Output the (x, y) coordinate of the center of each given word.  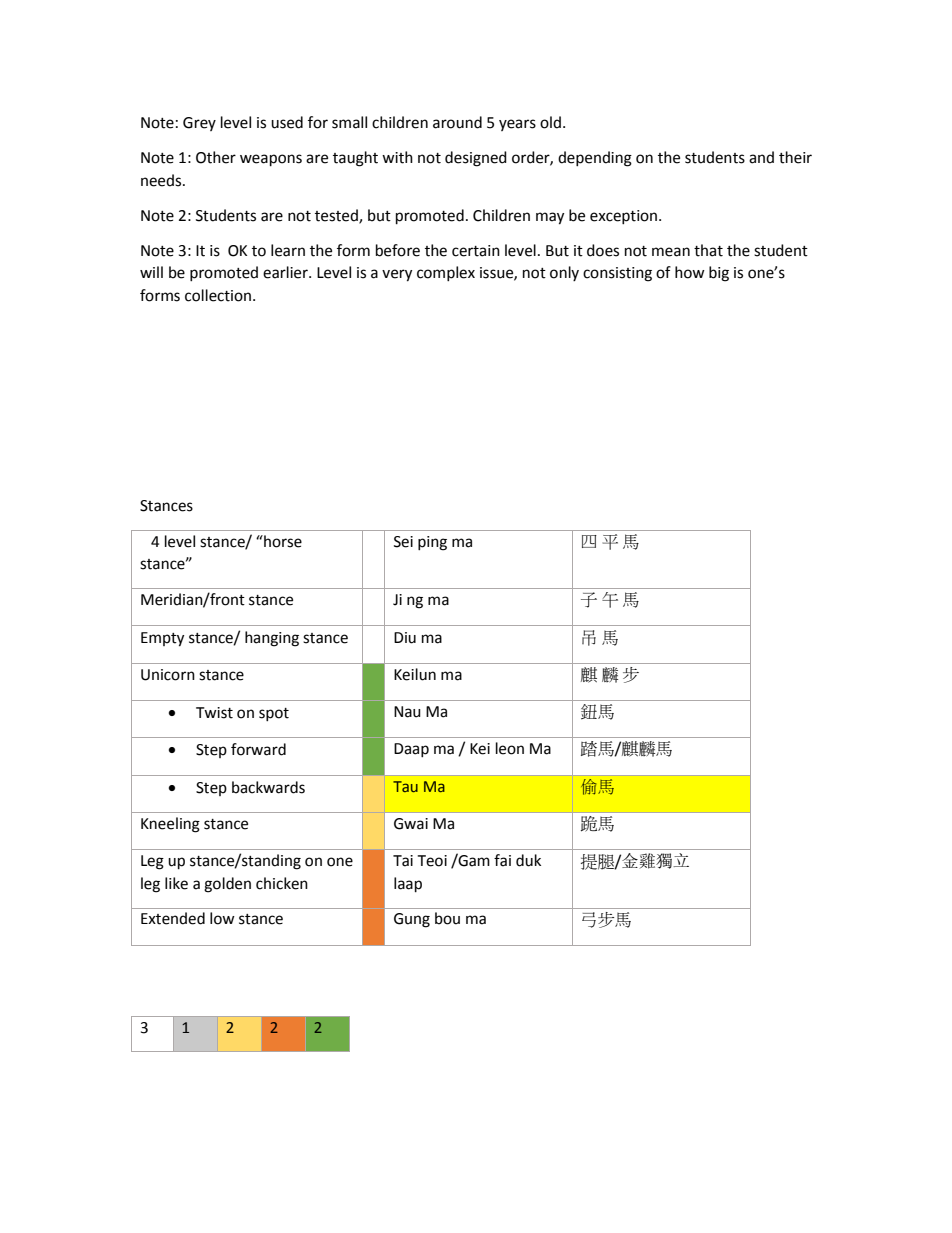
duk (528, 860)
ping (432, 543)
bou (447, 918)
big (719, 274)
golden (227, 885)
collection (218, 295)
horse (282, 541)
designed (476, 159)
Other (216, 157)
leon (510, 748)
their (795, 157)
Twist (214, 713)
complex (446, 273)
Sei (403, 542)
